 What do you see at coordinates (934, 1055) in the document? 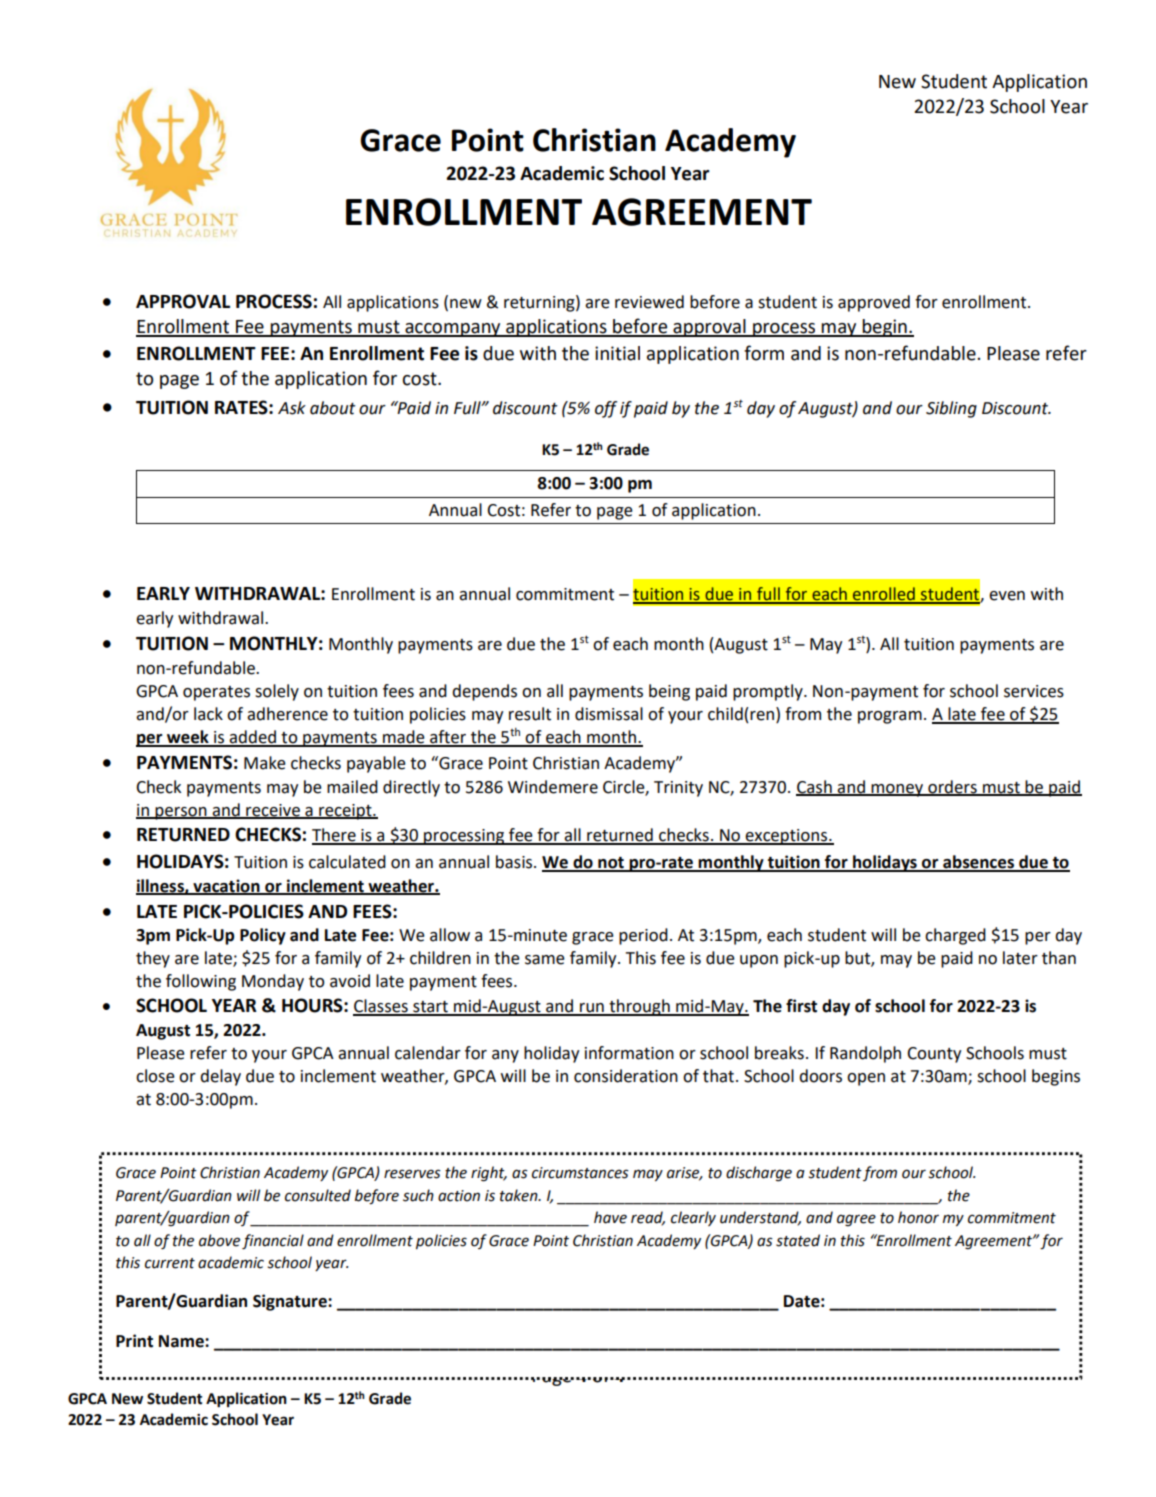
I see `County` at bounding box center [934, 1055].
